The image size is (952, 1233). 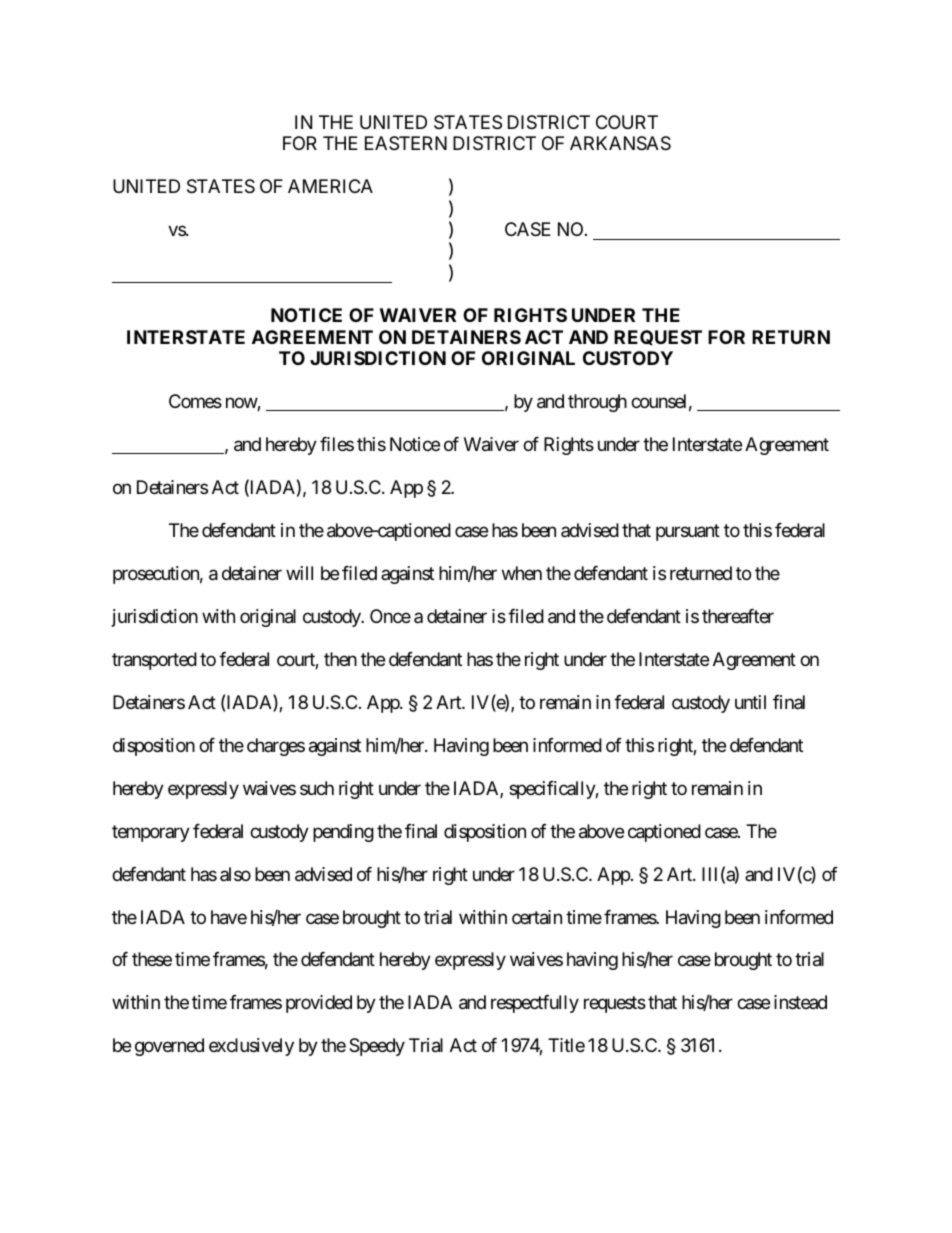 What do you see at coordinates (330, 186) in the document?
I see `AMERICA` at bounding box center [330, 186].
